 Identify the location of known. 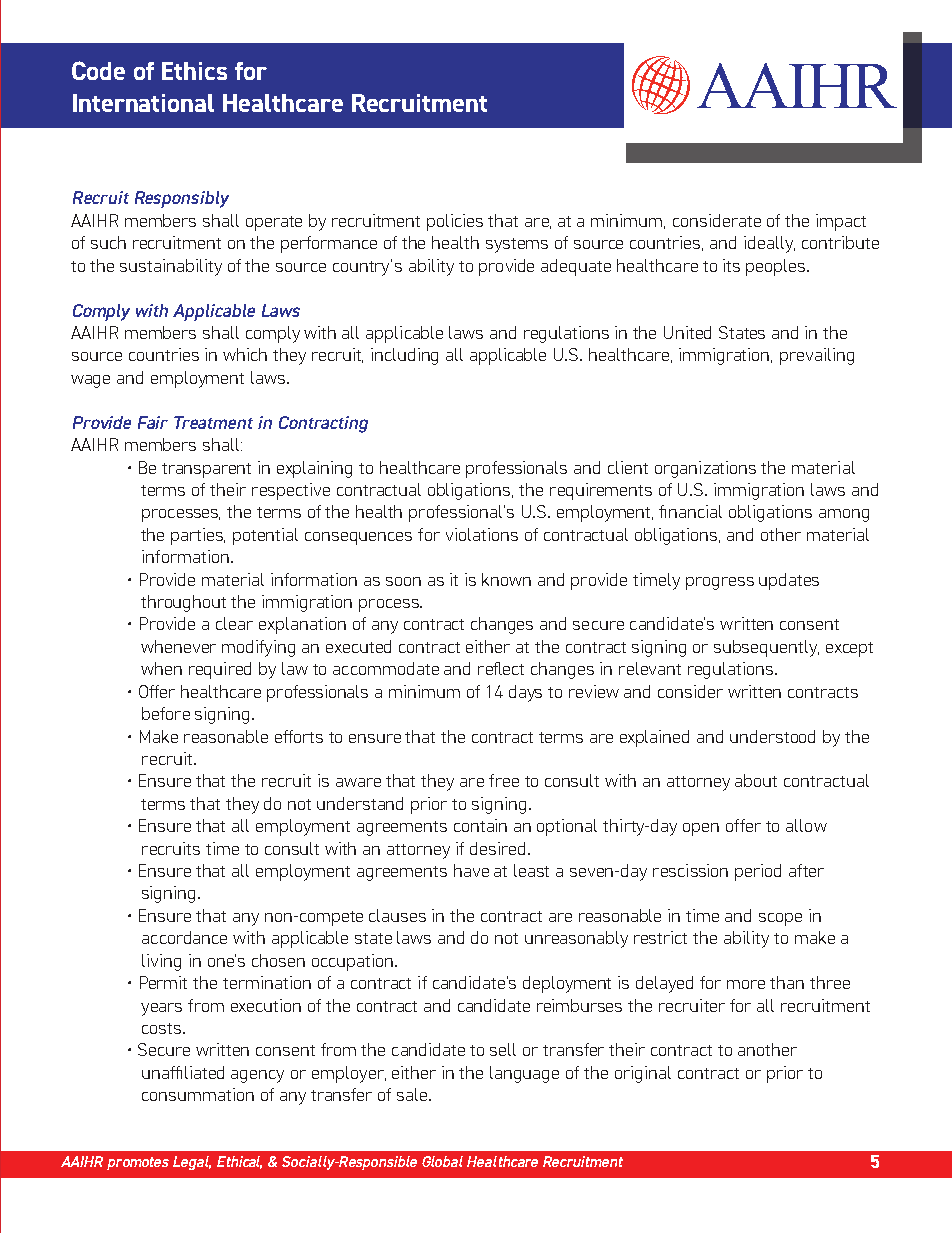
(506, 579).
